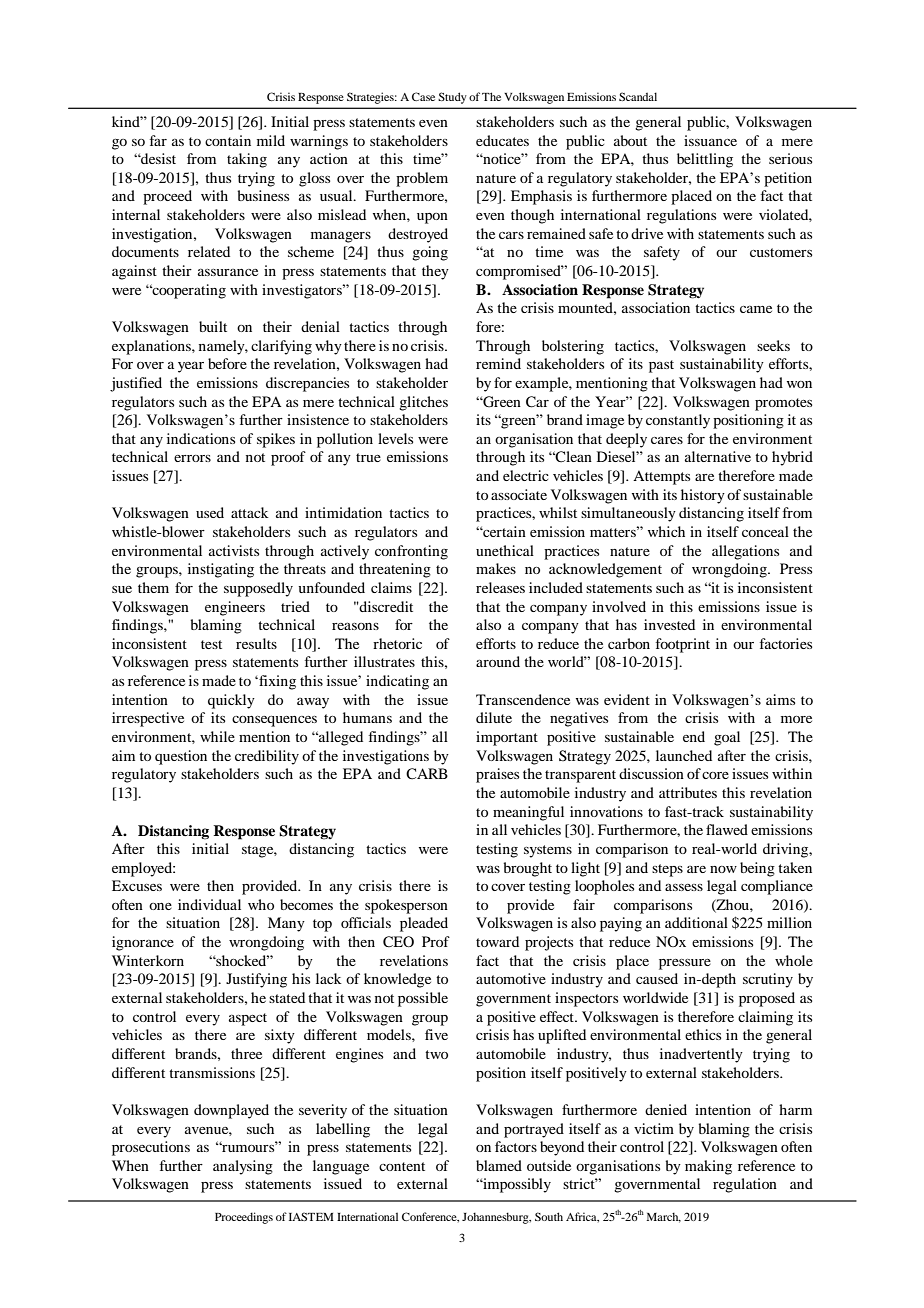 The width and height of the page is (924, 1308). Describe the element at coordinates (708, 1167) in the page. I see `making` at that location.
